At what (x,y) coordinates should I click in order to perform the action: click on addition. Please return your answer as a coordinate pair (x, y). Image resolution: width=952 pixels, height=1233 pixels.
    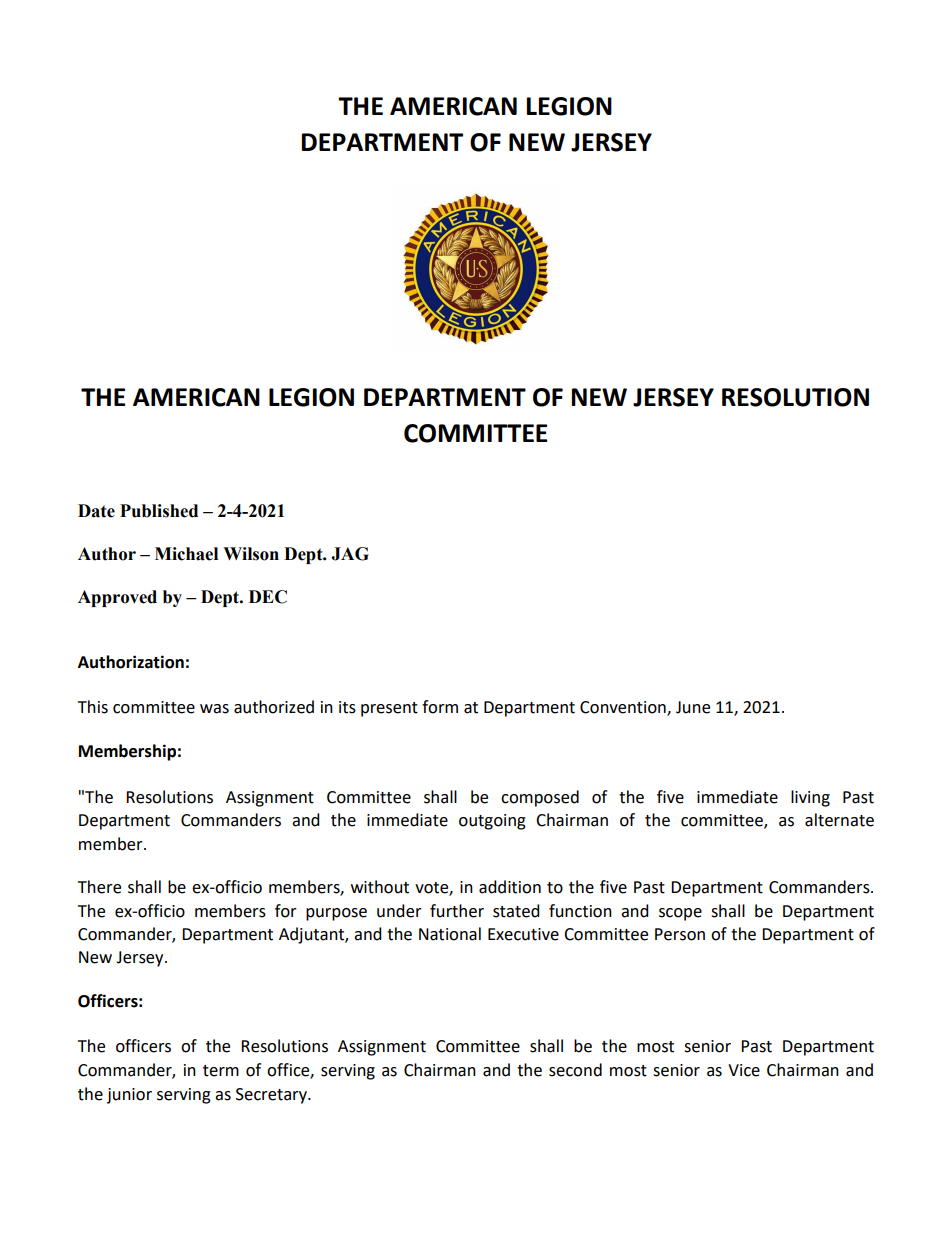
    Looking at the image, I should click on (510, 887).
